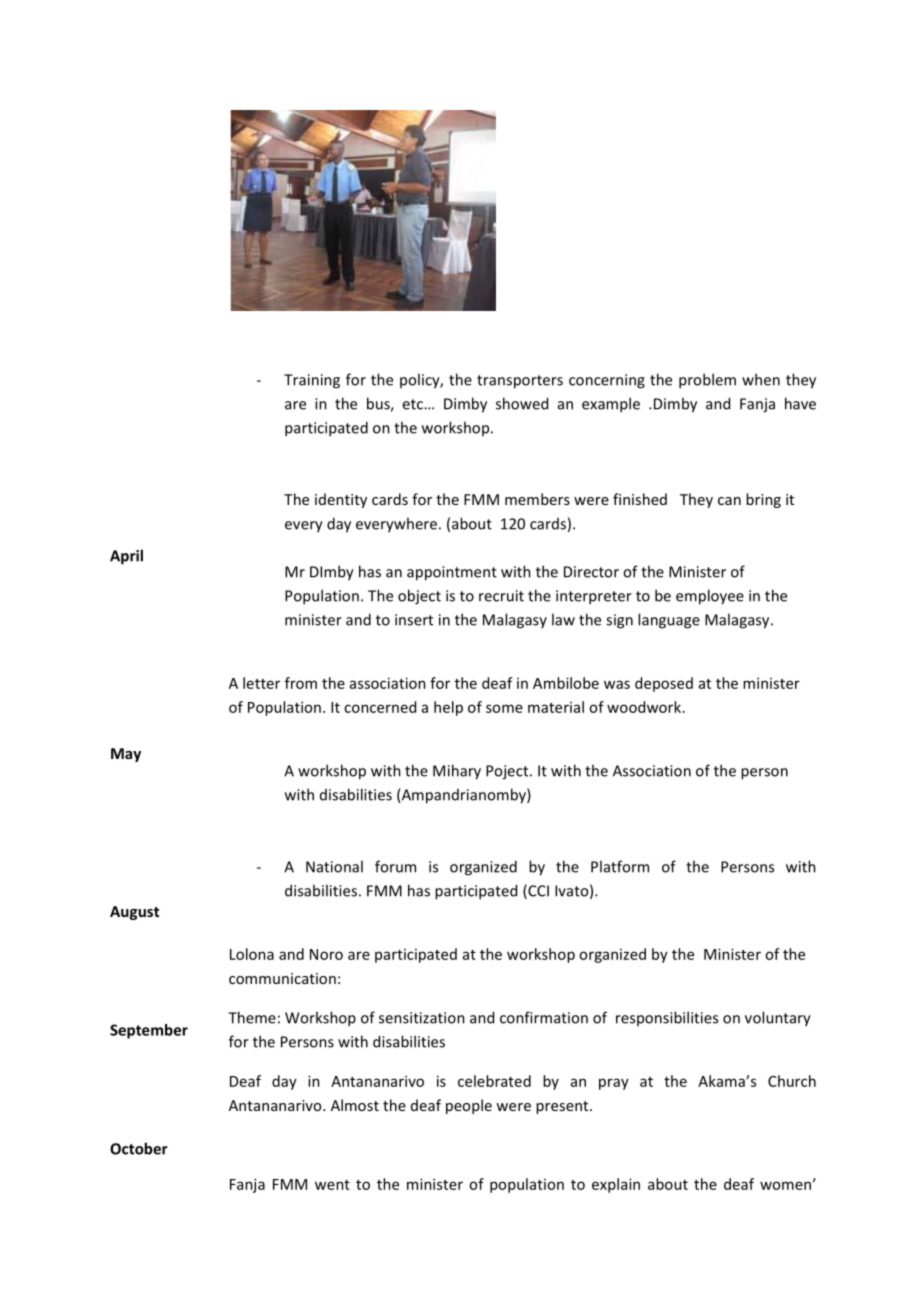 This page has height=1308, width=924. Describe the element at coordinates (448, 708) in the page. I see `help` at that location.
